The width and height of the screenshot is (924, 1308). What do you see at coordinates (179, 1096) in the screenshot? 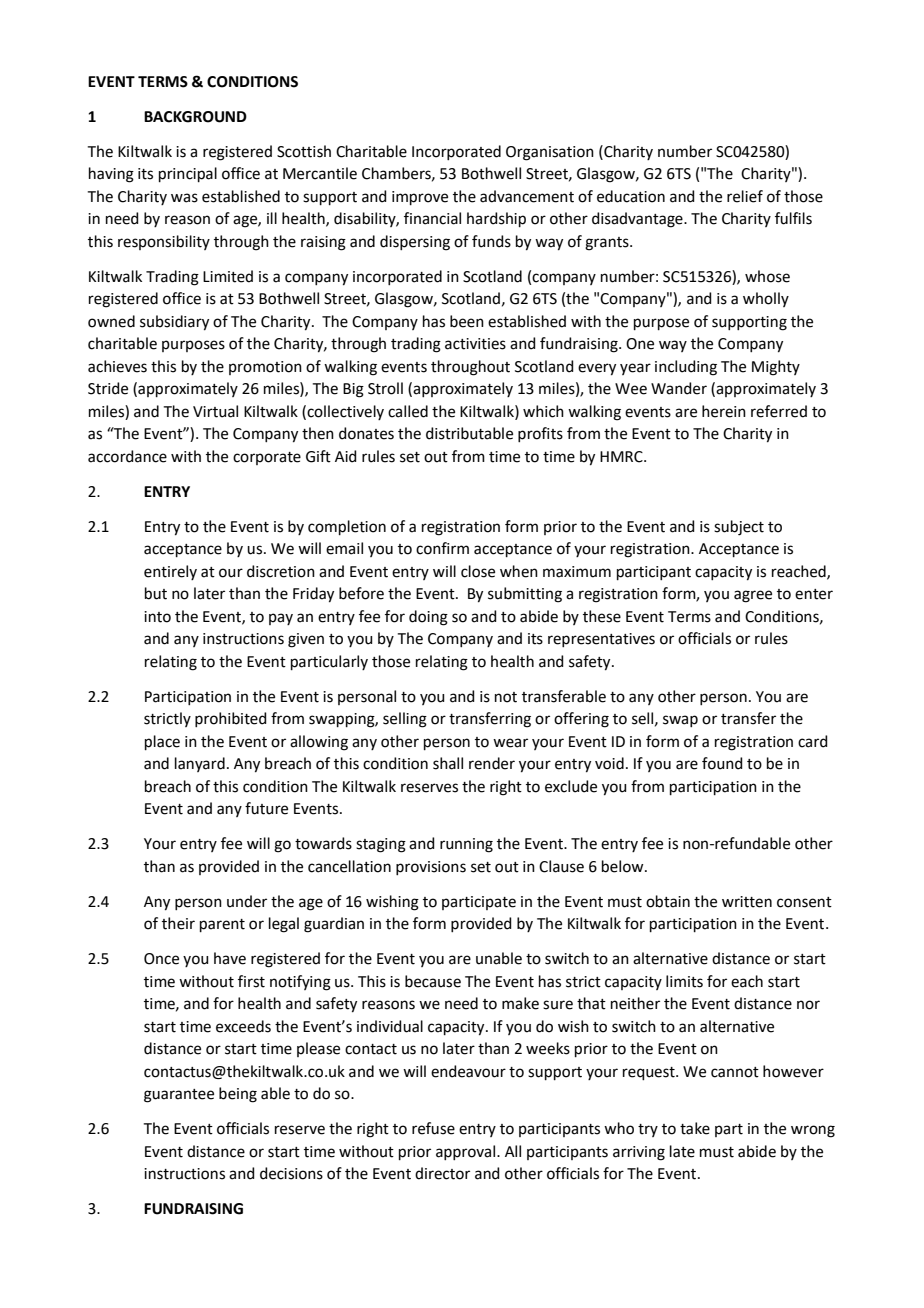
I see `guarantee` at bounding box center [179, 1096].
